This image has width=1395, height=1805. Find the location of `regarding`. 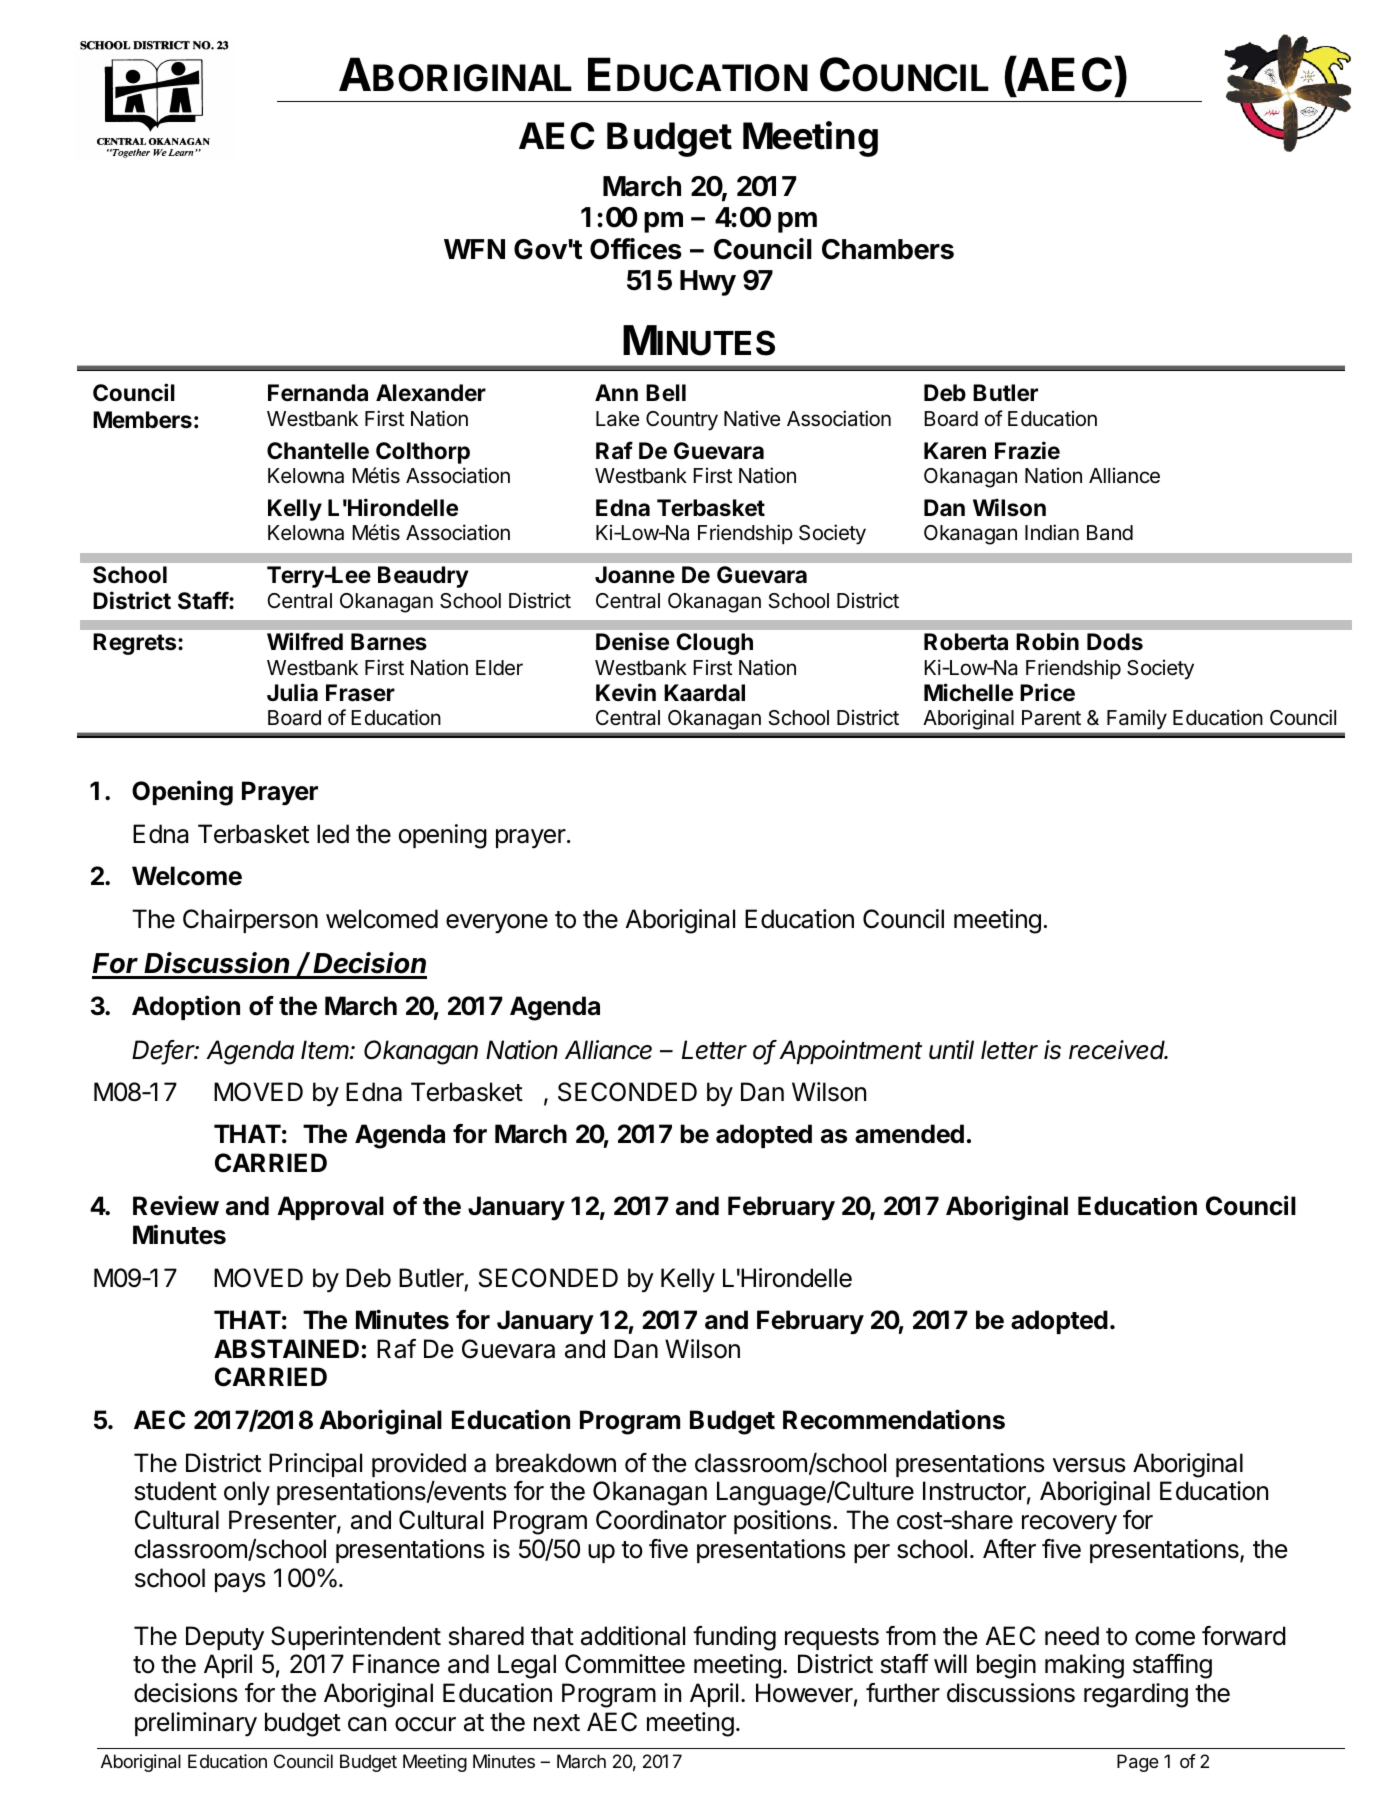

regarding is located at coordinates (1136, 1695).
